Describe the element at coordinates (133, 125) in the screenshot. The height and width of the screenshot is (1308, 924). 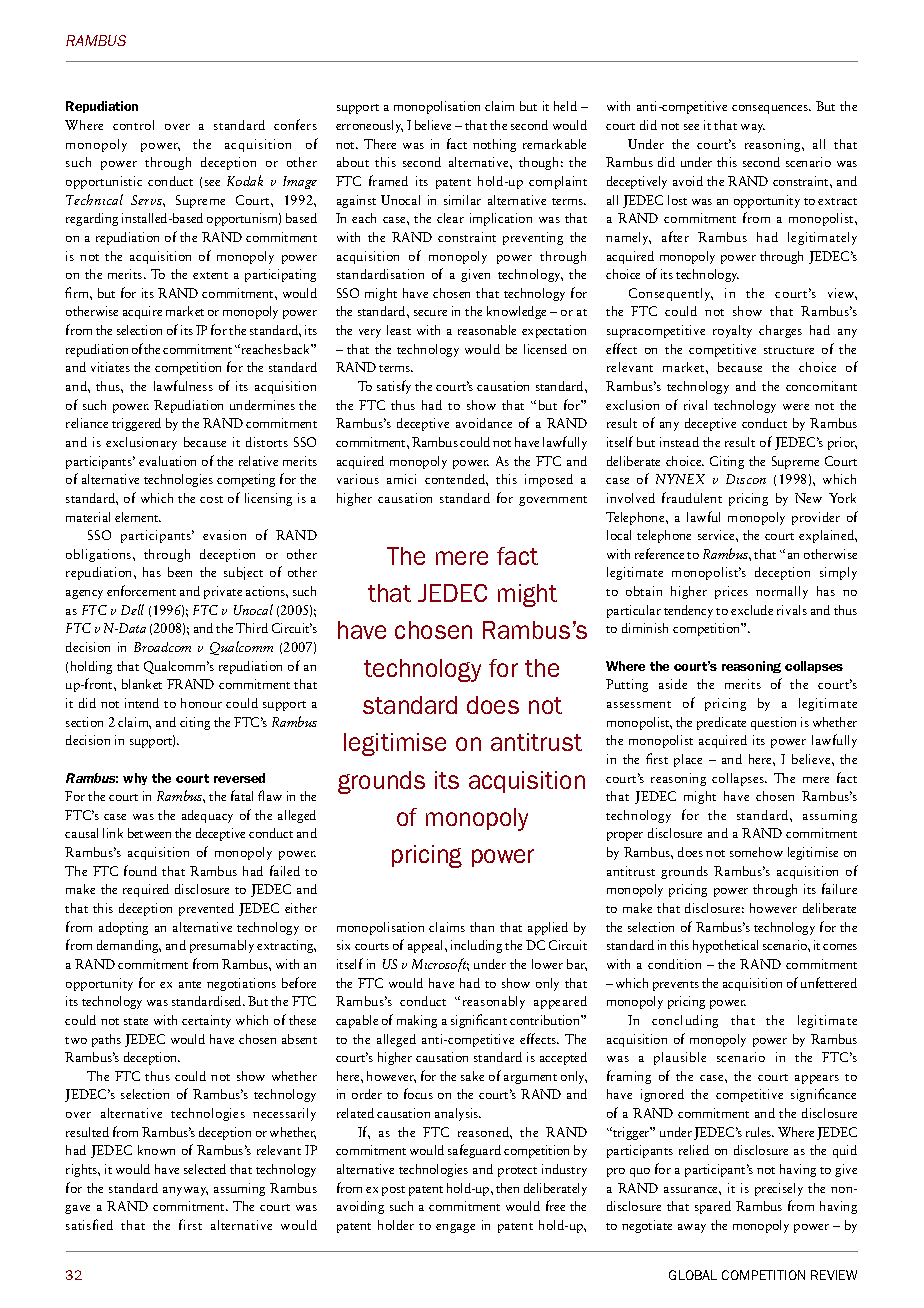
I see `control` at that location.
